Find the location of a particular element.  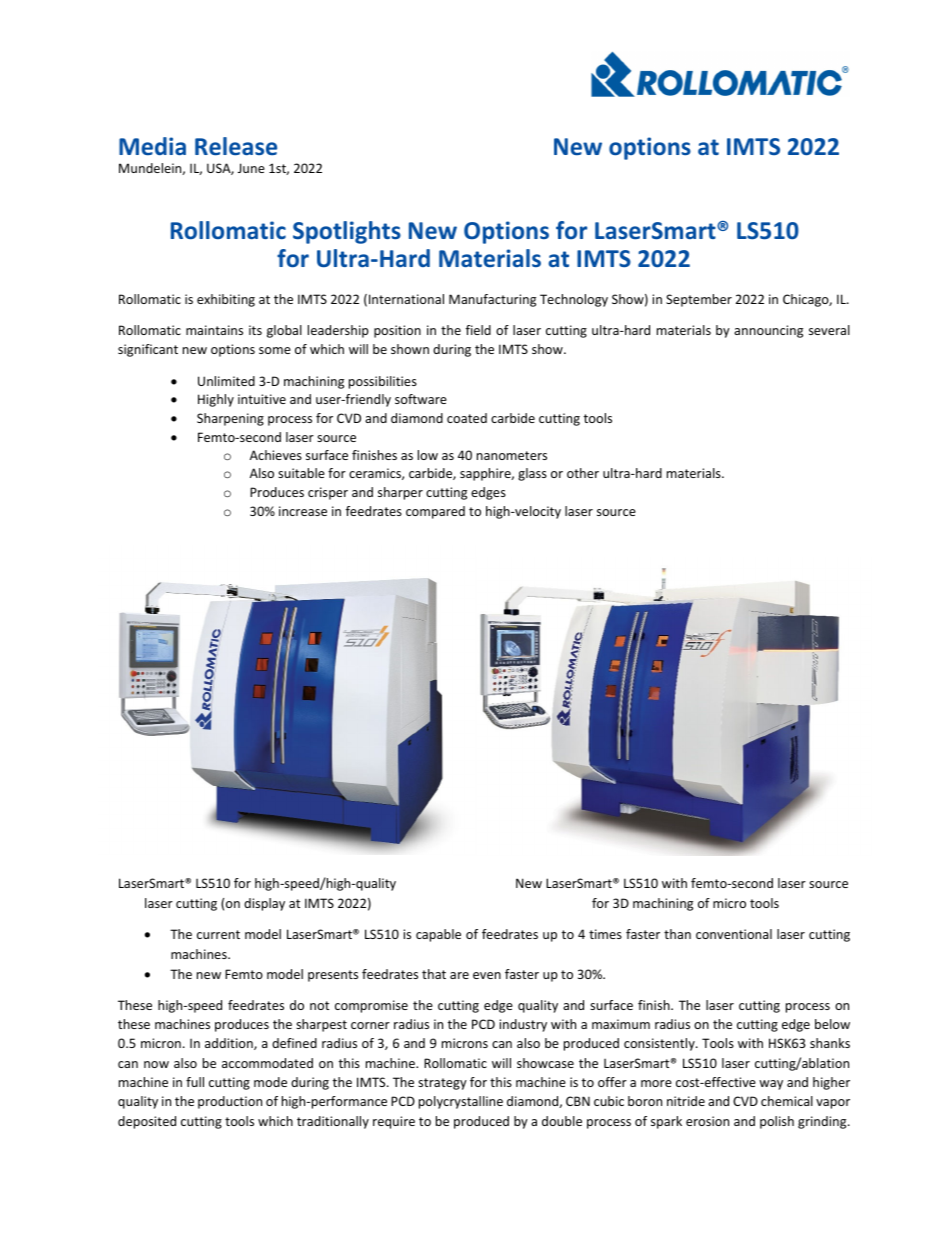

June is located at coordinates (251, 168).
